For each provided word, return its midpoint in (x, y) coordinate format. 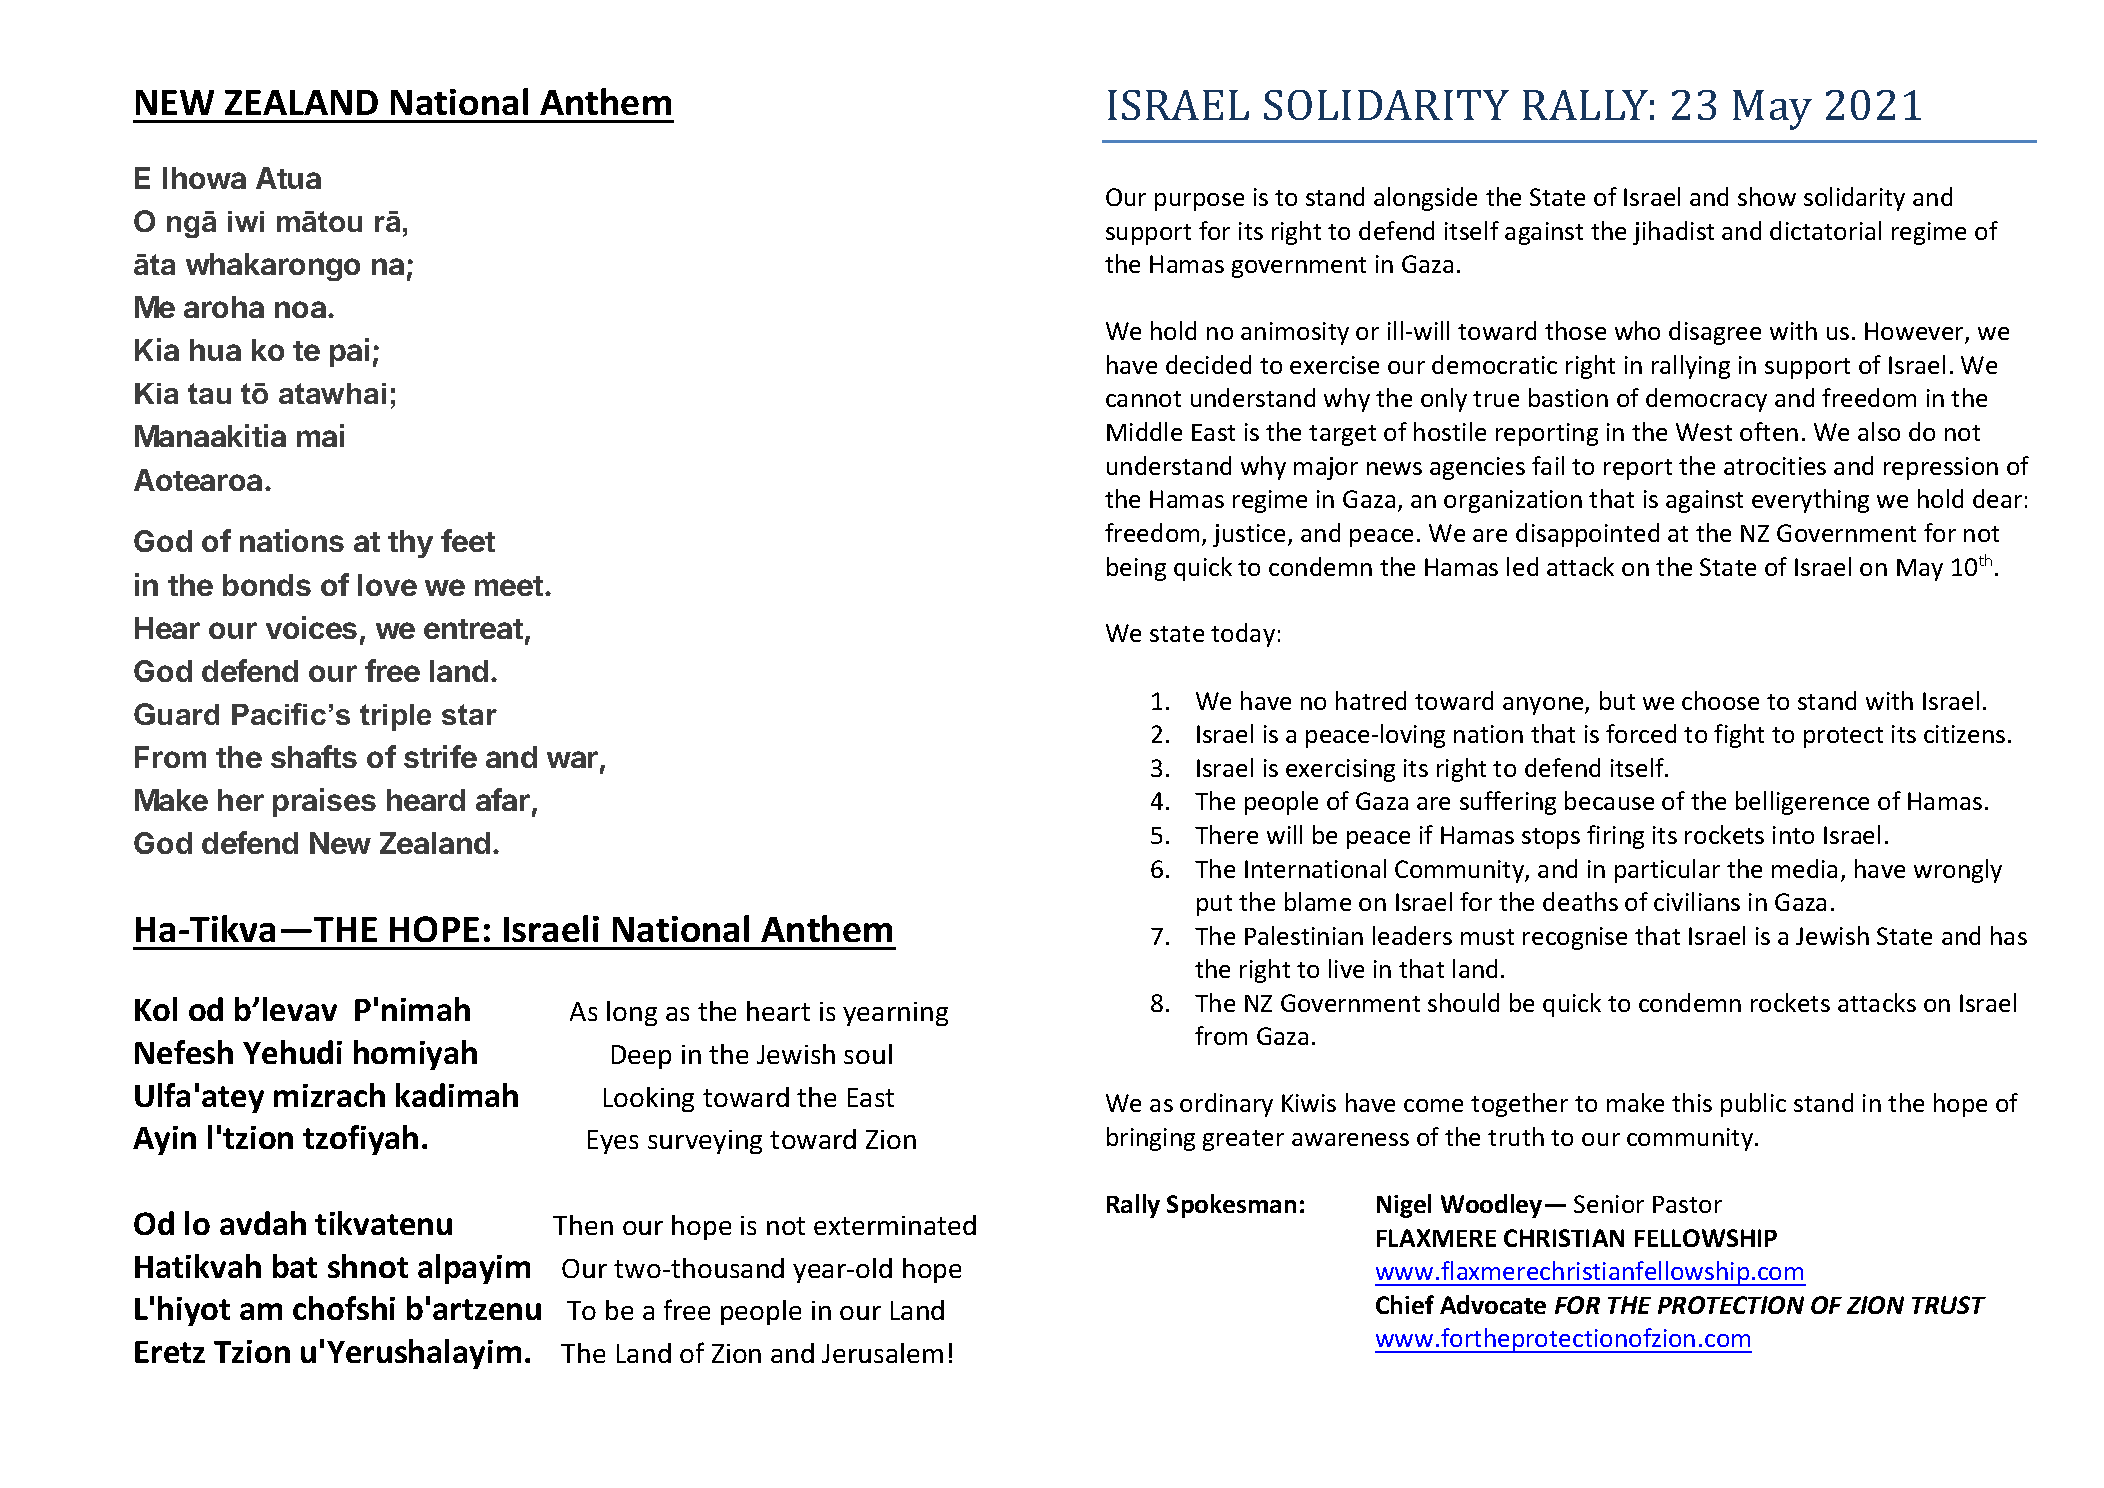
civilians (1697, 901)
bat (295, 1266)
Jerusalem (882, 1353)
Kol (156, 1009)
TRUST (1949, 1305)
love (387, 585)
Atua (288, 178)
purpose (1199, 202)
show (1767, 196)
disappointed (1587, 535)
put (1214, 905)
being (1136, 569)
